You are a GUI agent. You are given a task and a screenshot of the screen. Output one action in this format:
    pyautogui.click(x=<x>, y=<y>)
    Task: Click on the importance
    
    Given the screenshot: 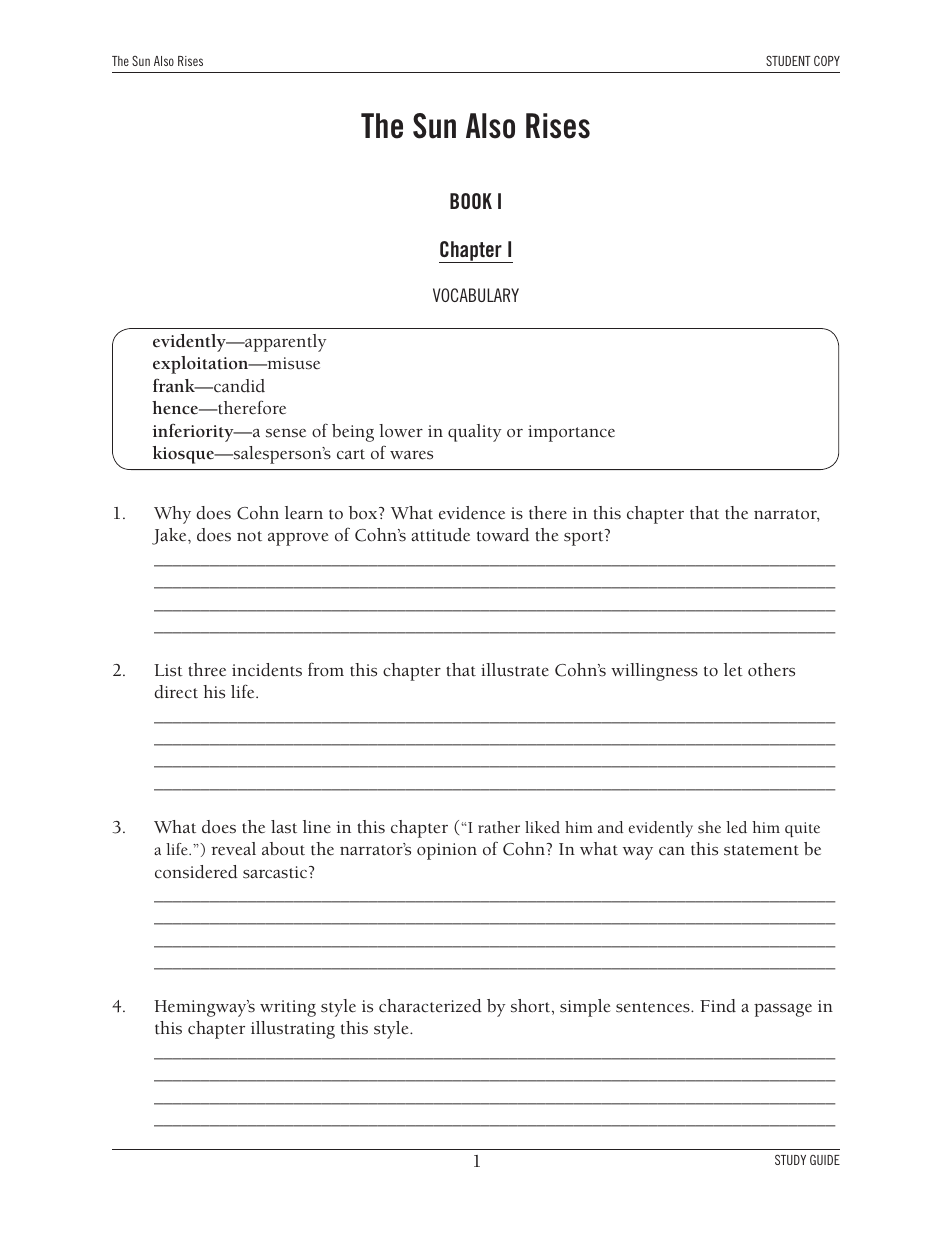 What is the action you would take?
    pyautogui.click(x=571, y=433)
